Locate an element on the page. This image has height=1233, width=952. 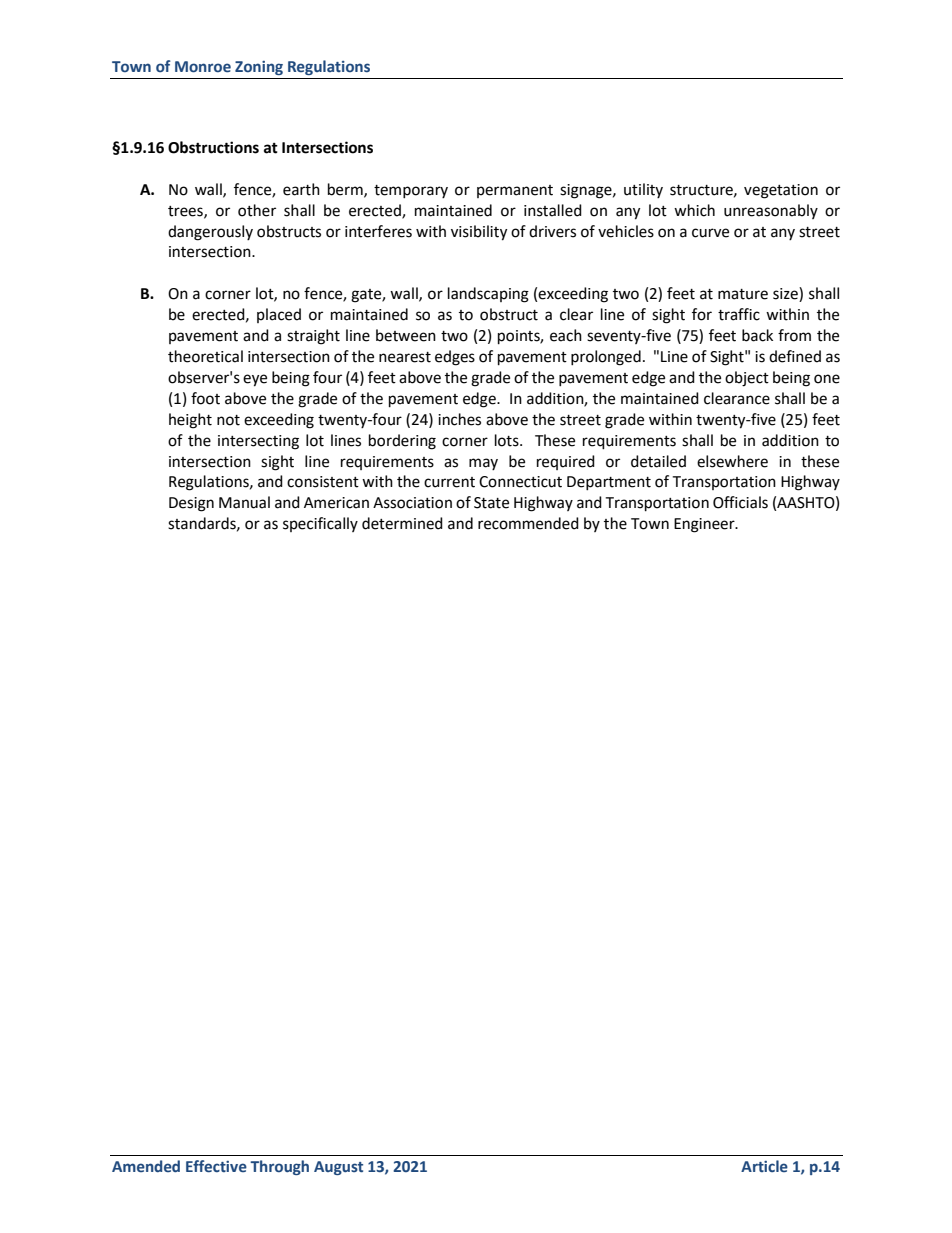
August is located at coordinates (338, 1168).
